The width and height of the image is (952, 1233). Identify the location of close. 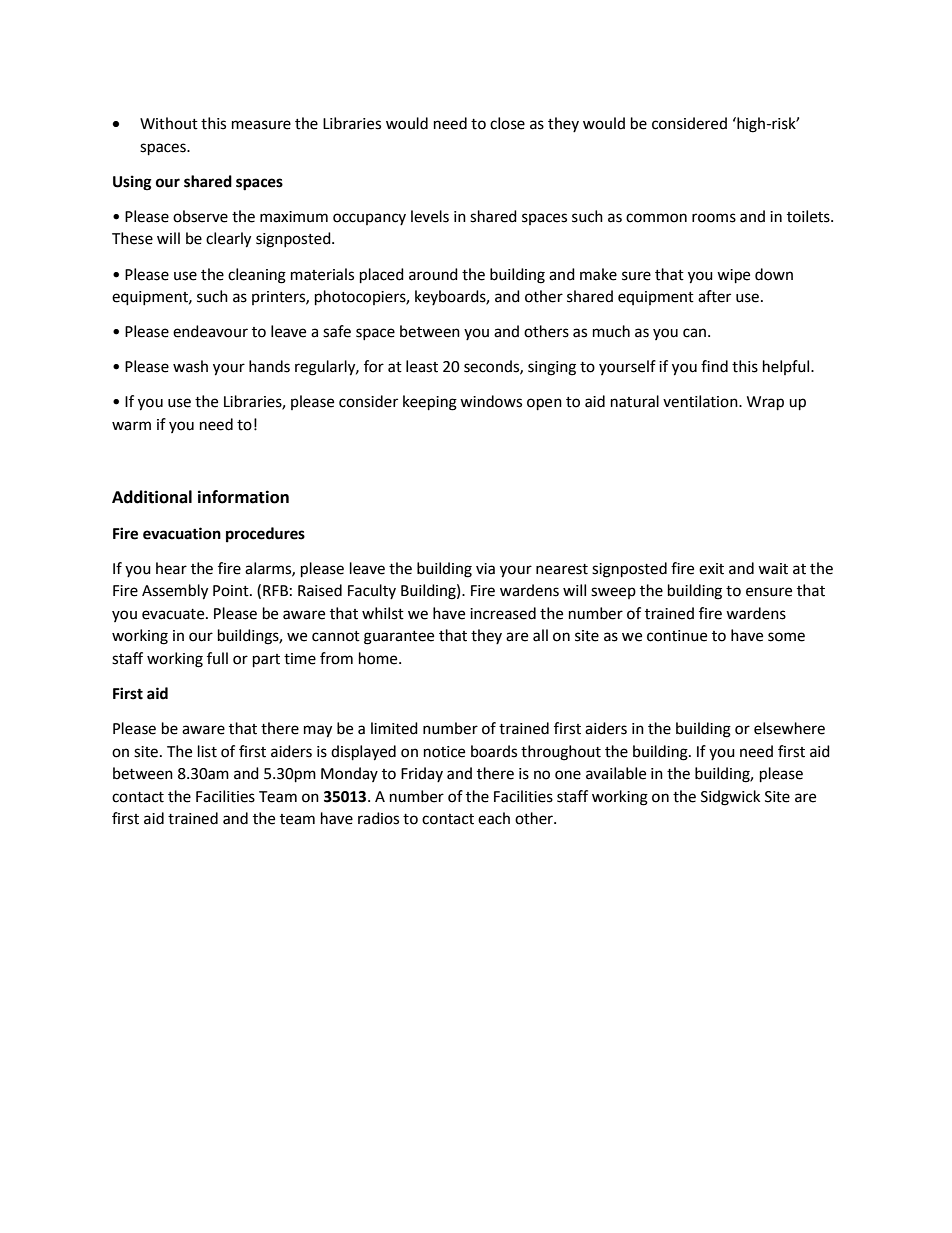
(507, 123).
